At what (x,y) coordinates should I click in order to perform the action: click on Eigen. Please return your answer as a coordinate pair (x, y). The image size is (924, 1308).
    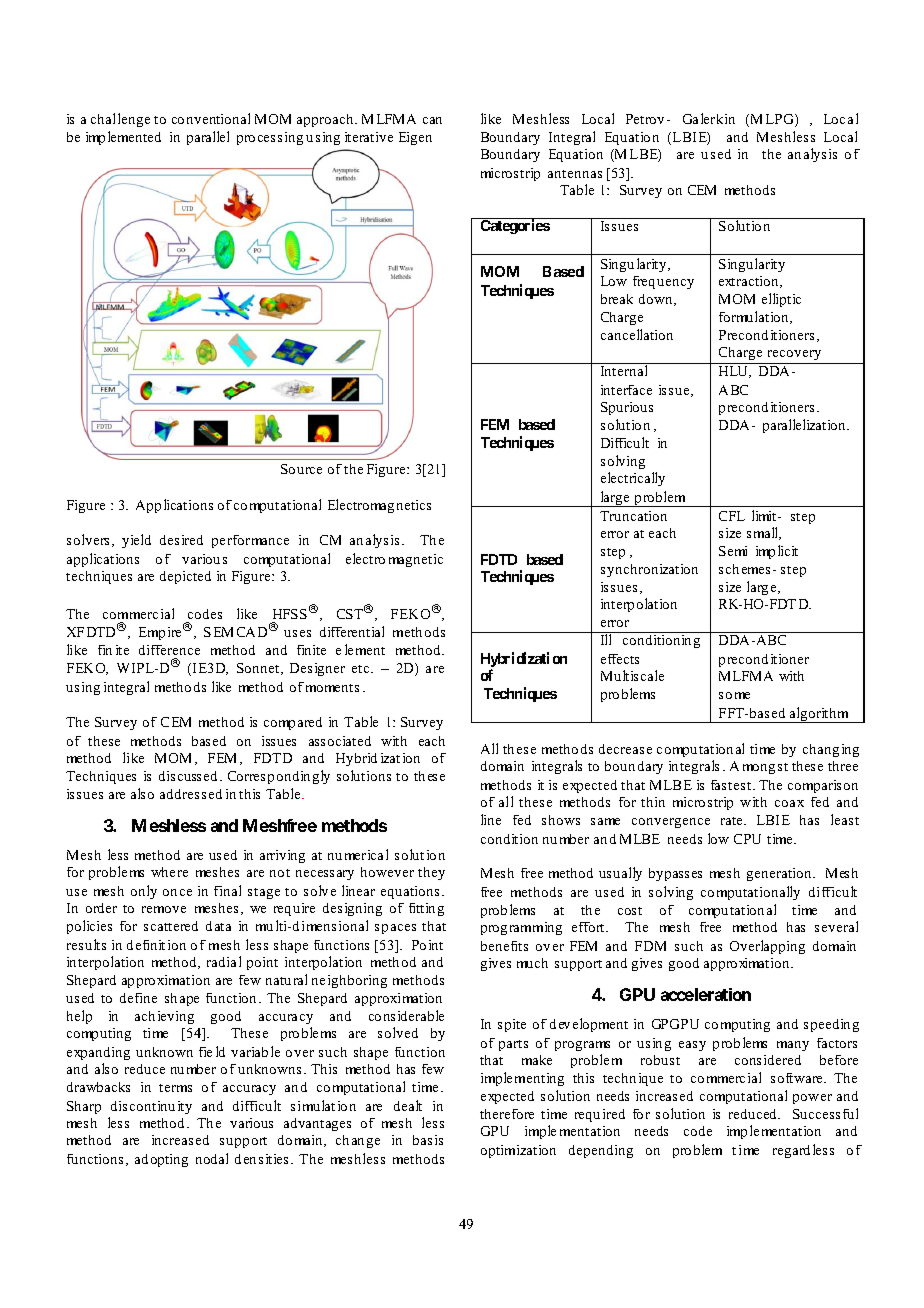
    Looking at the image, I should click on (415, 138).
